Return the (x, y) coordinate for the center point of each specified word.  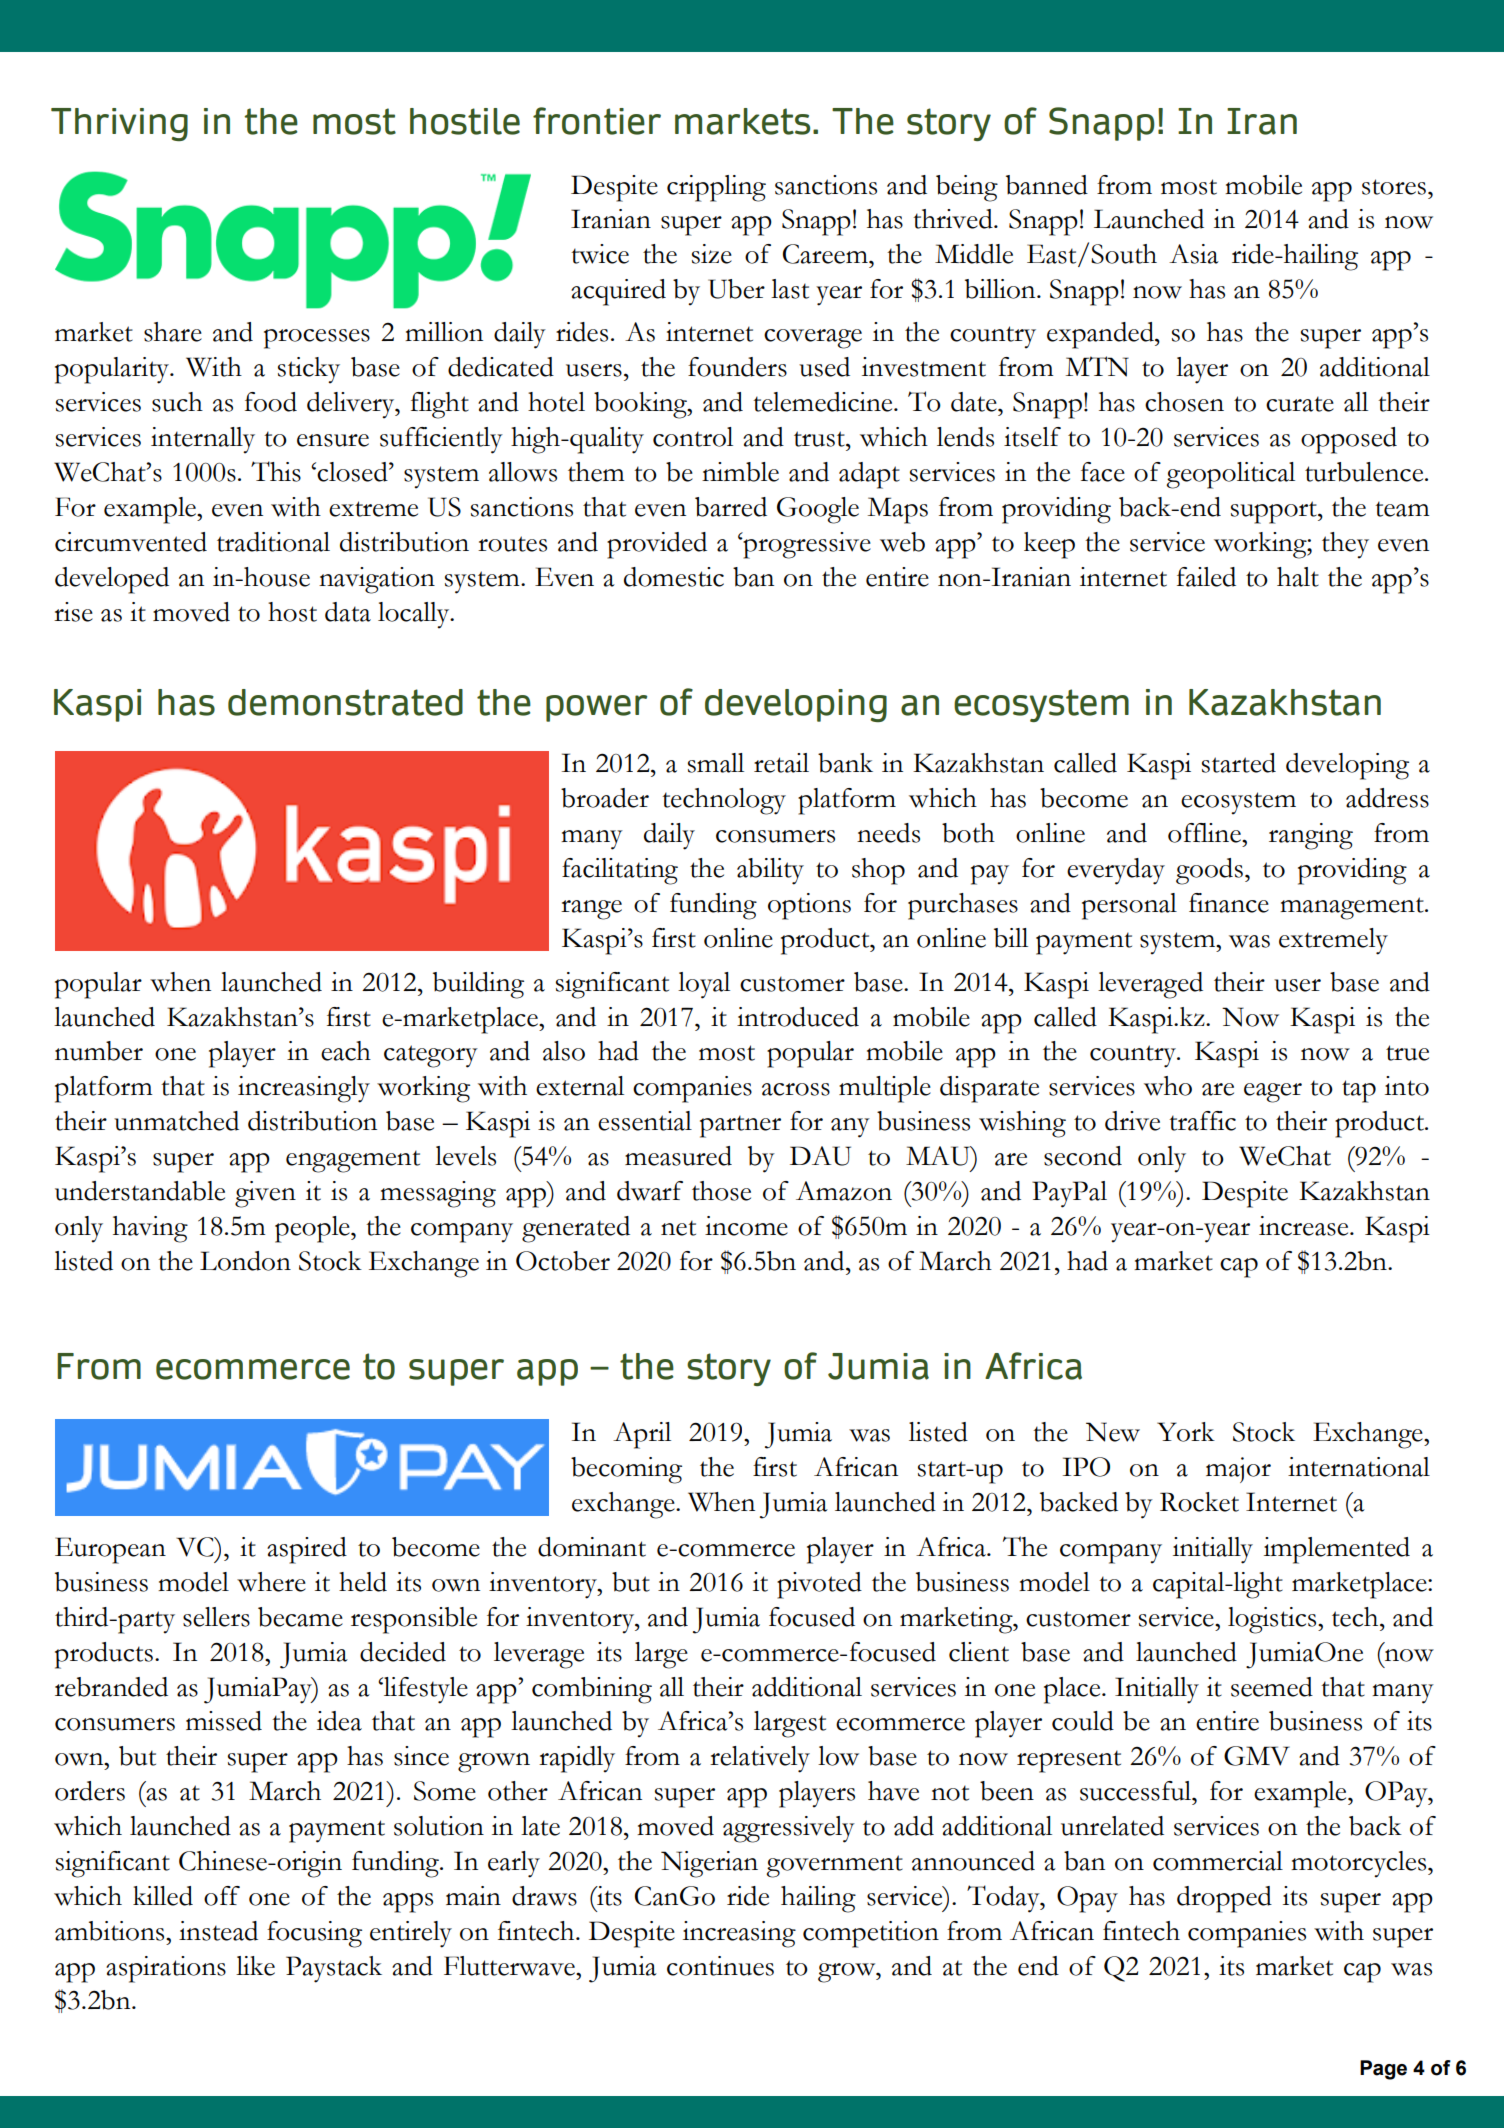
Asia (1194, 254)
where (271, 1582)
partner (740, 1126)
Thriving (119, 124)
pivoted (819, 1585)
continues (720, 1966)
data (348, 612)
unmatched (176, 1121)
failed (1206, 577)
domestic (674, 577)
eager (1273, 1093)
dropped (1224, 1899)
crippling (716, 188)
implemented (1337, 1550)
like (255, 1966)
